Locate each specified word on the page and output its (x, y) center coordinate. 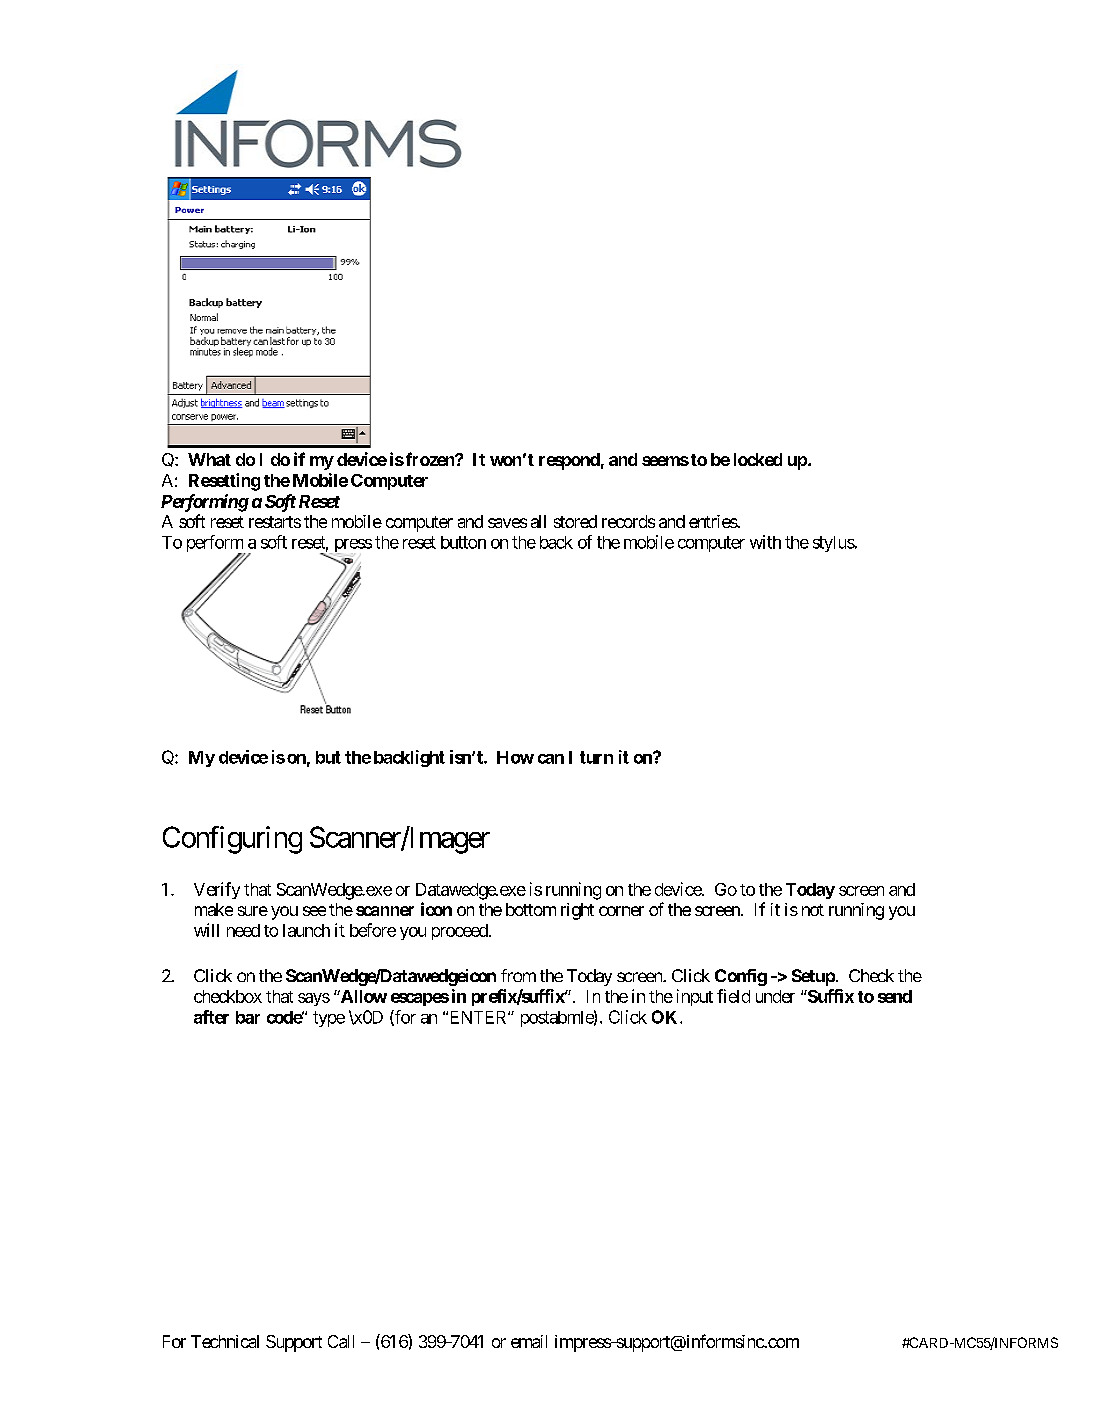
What (209, 459)
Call (341, 1341)
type (329, 1019)
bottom (531, 909)
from (518, 975)
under (775, 996)
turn (596, 757)
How (515, 757)
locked (758, 459)
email (529, 1341)
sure (253, 911)
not (813, 910)
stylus (834, 544)
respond (569, 461)
